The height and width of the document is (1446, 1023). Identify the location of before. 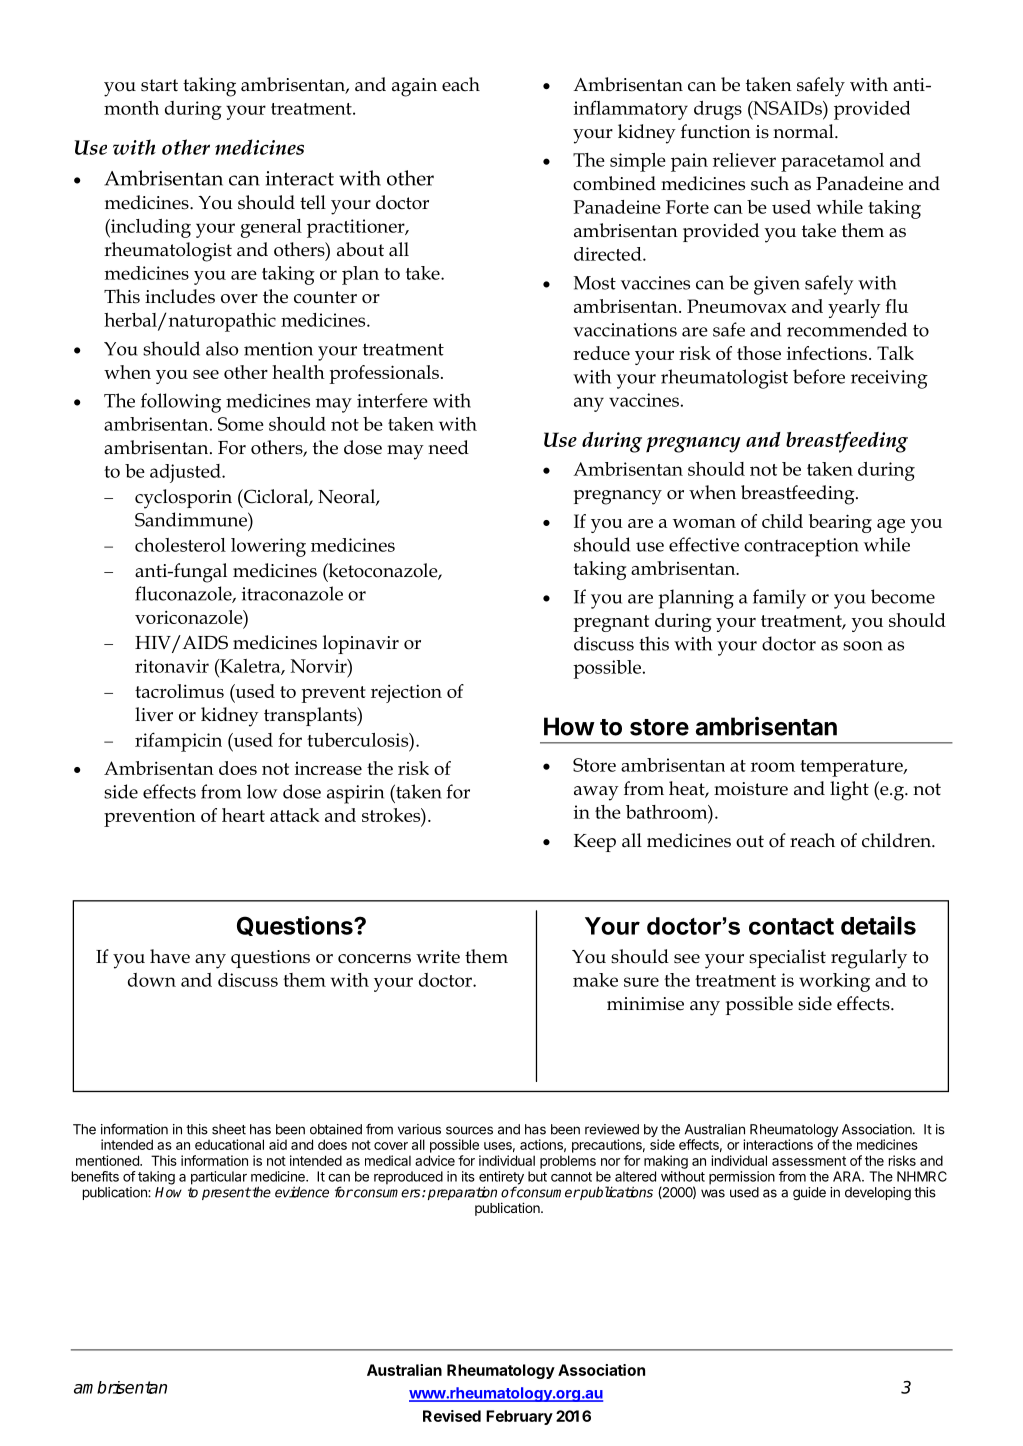
(819, 376).
